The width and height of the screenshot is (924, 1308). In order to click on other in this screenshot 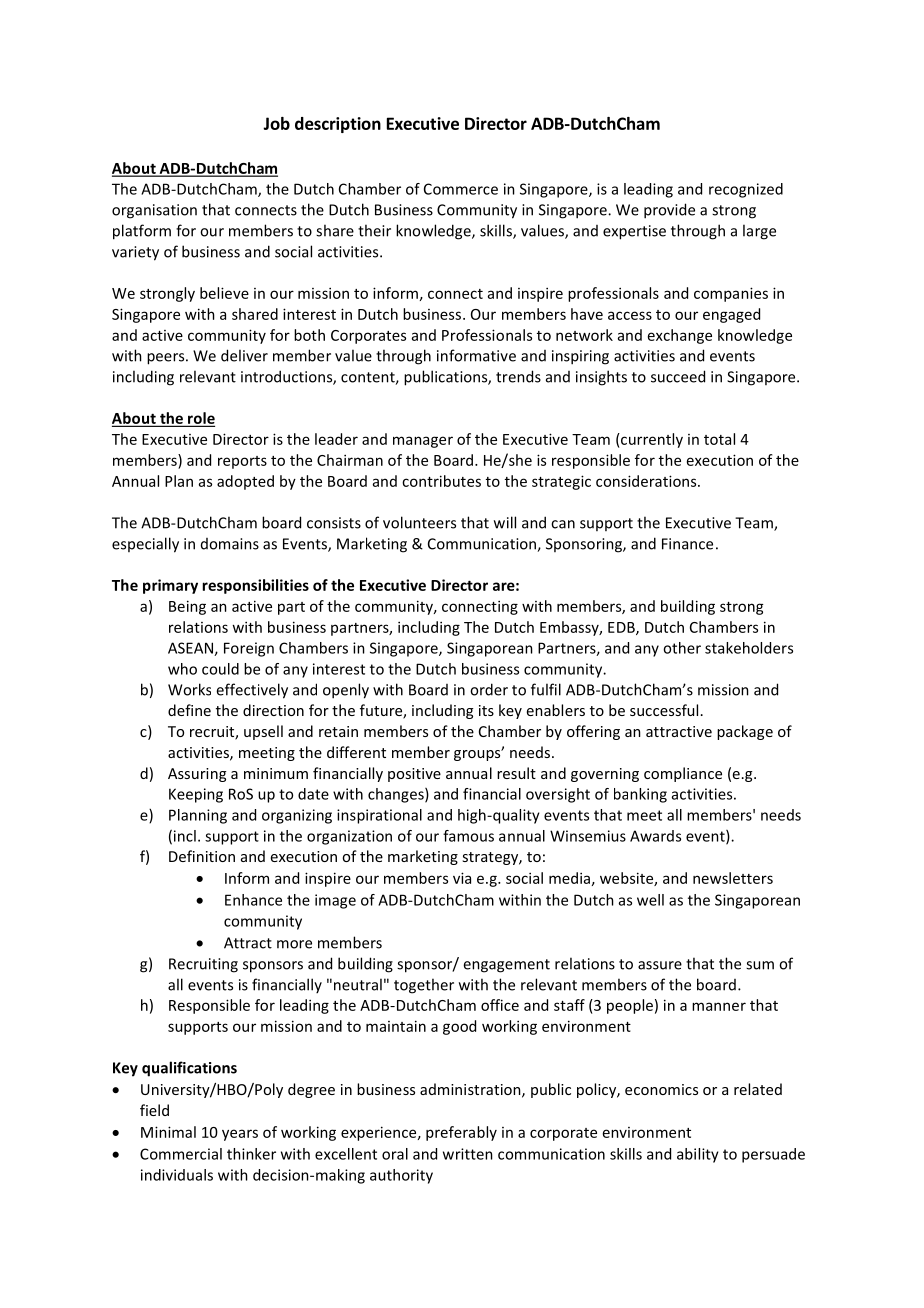, I will do `click(682, 648)`.
